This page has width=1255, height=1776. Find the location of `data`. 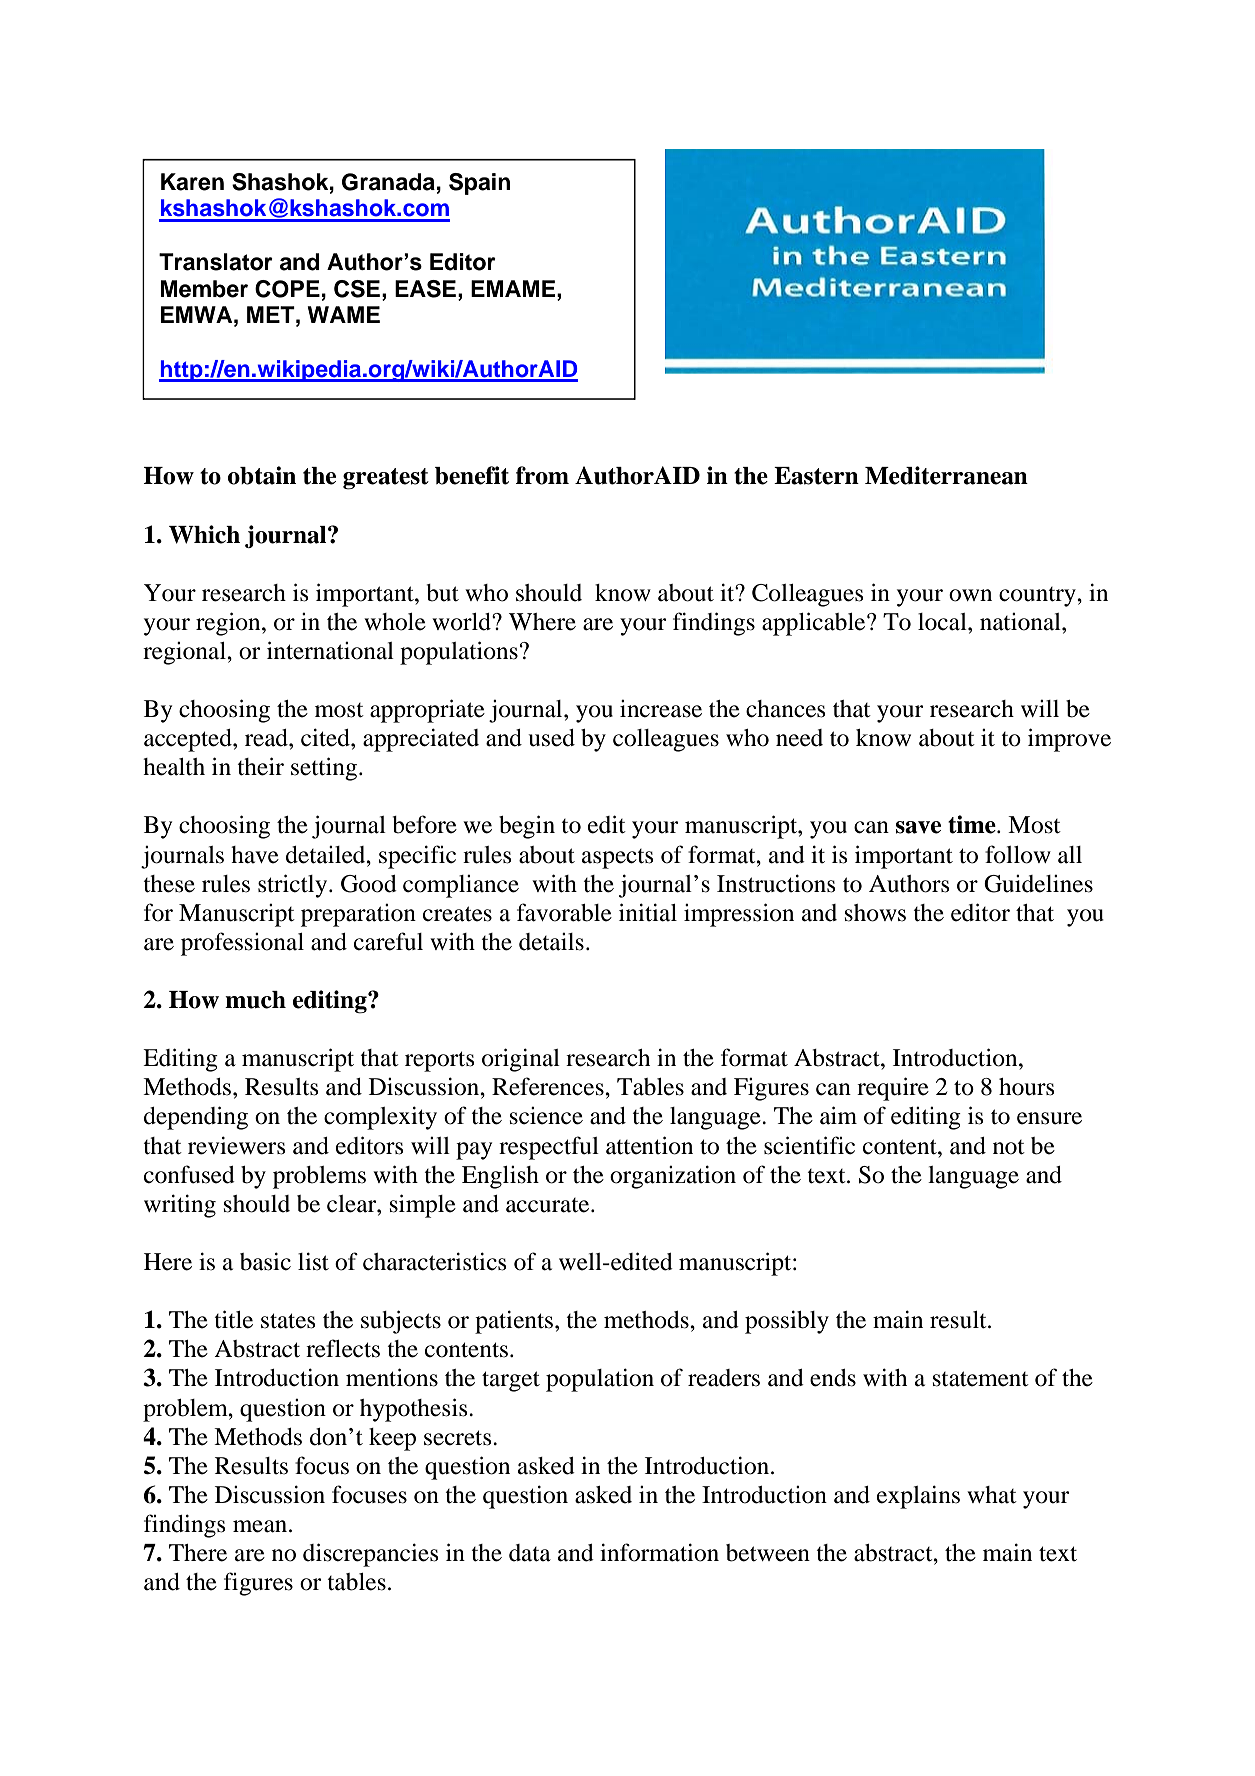

data is located at coordinates (530, 1553).
